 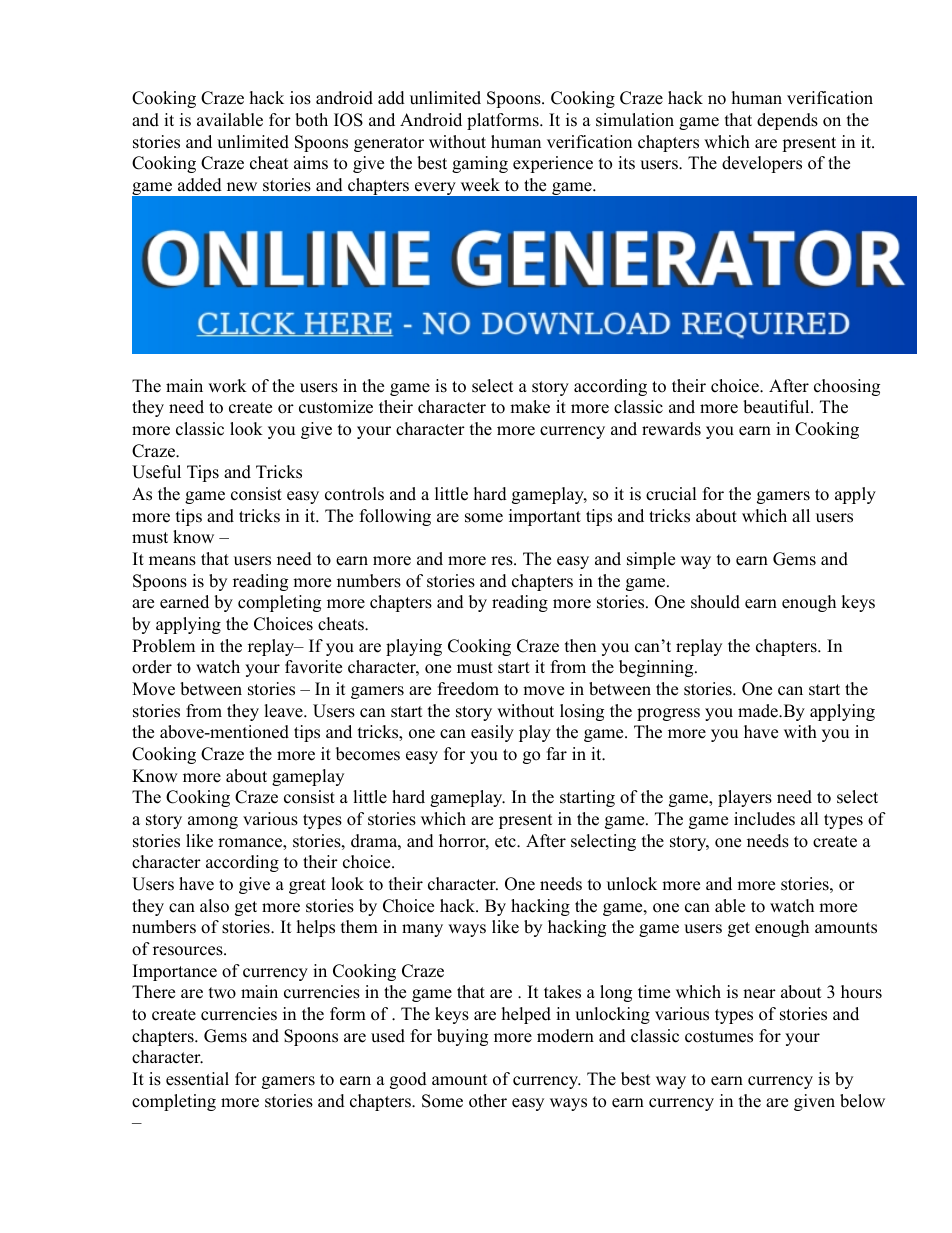 What do you see at coordinates (163, 646) in the page?
I see `Problem` at bounding box center [163, 646].
